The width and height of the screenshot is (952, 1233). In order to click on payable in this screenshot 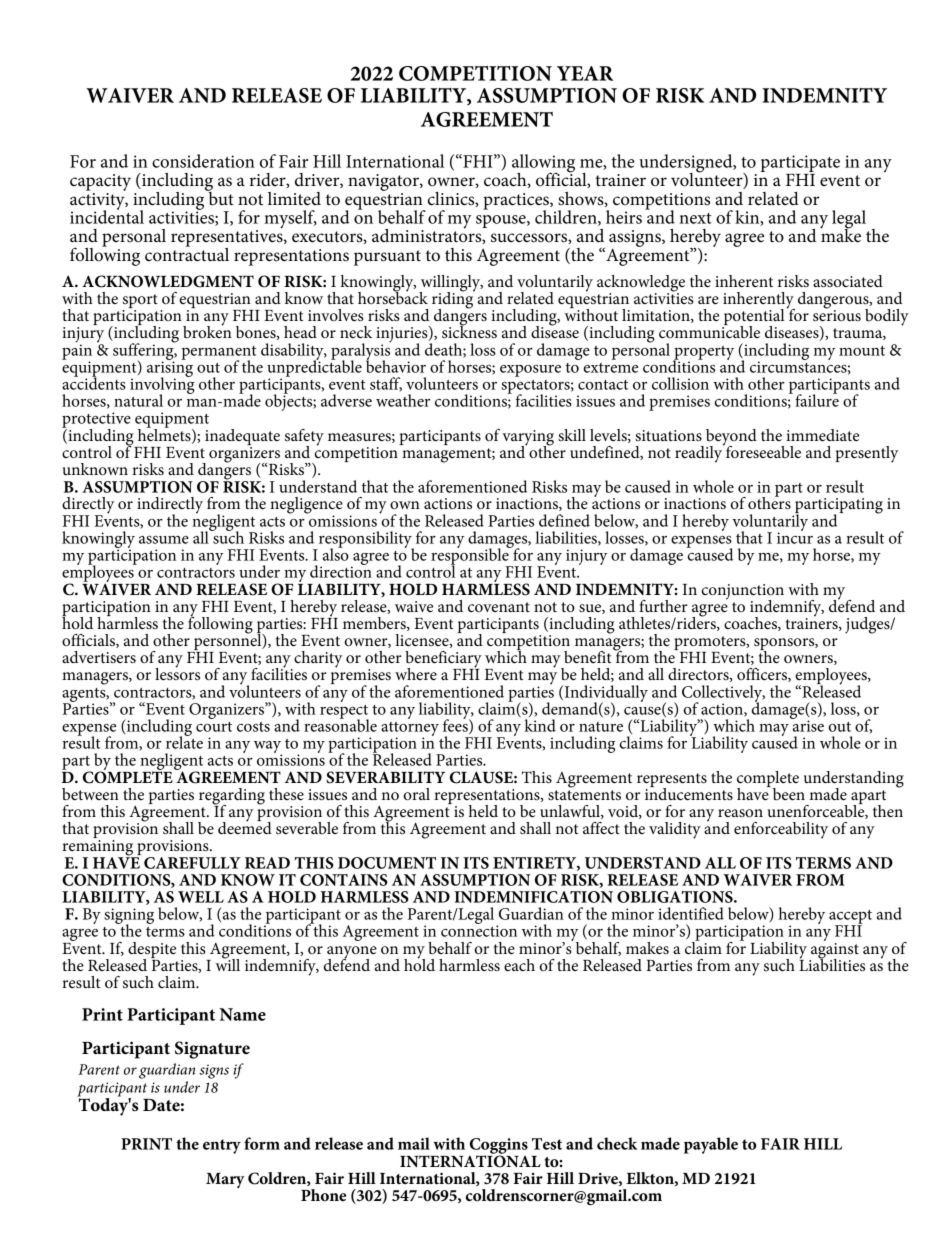, I will do `click(711, 1145)`.
